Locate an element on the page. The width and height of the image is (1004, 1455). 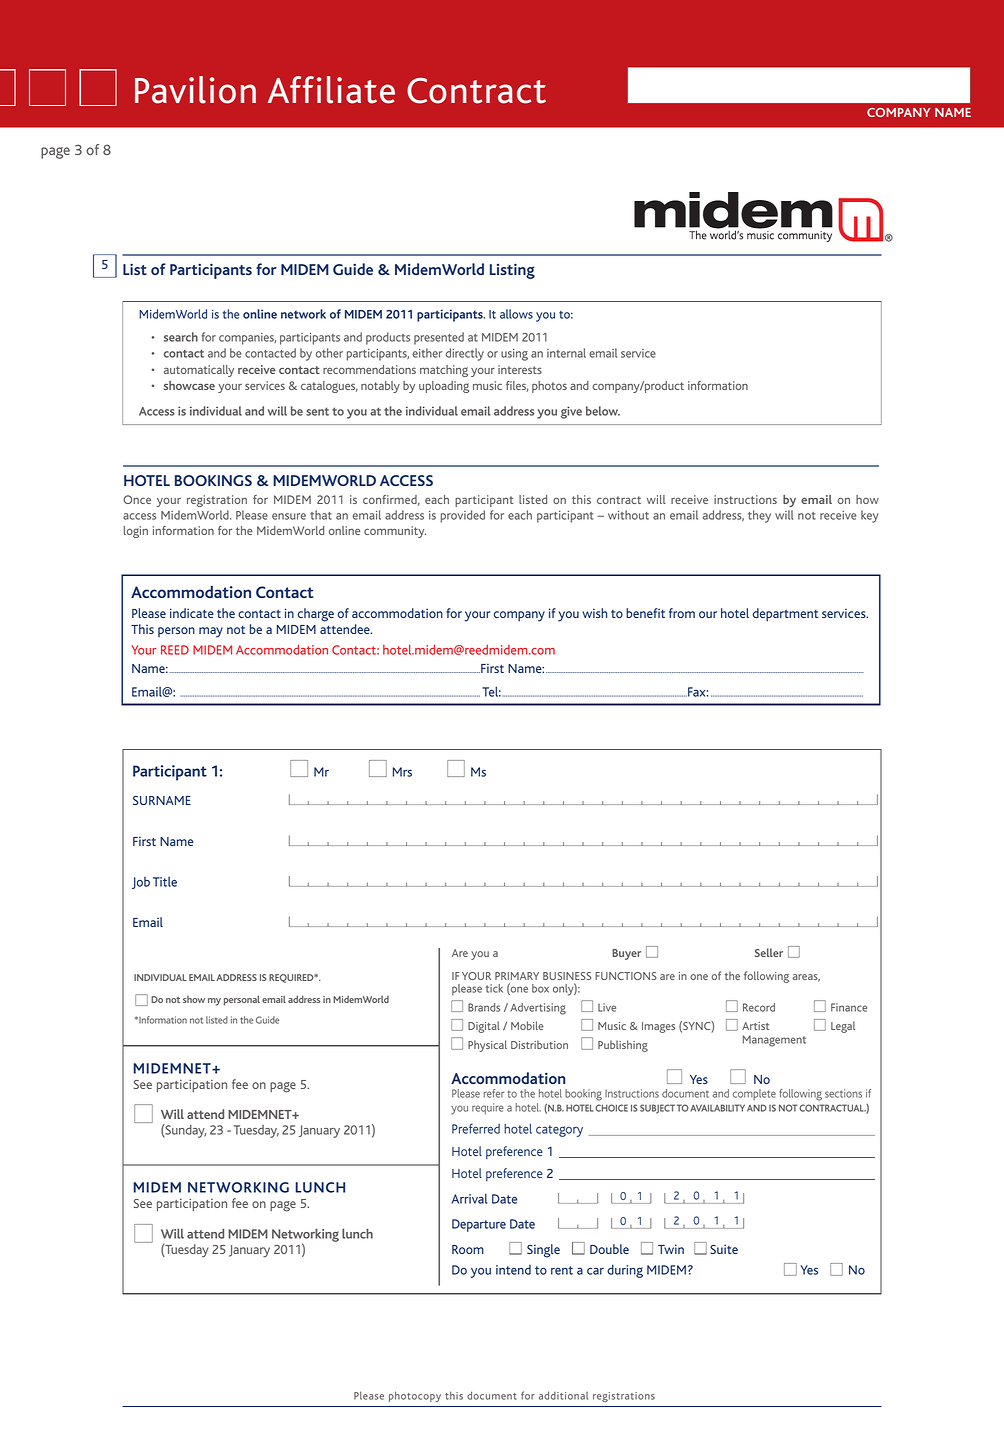
Suite is located at coordinates (724, 1249).
